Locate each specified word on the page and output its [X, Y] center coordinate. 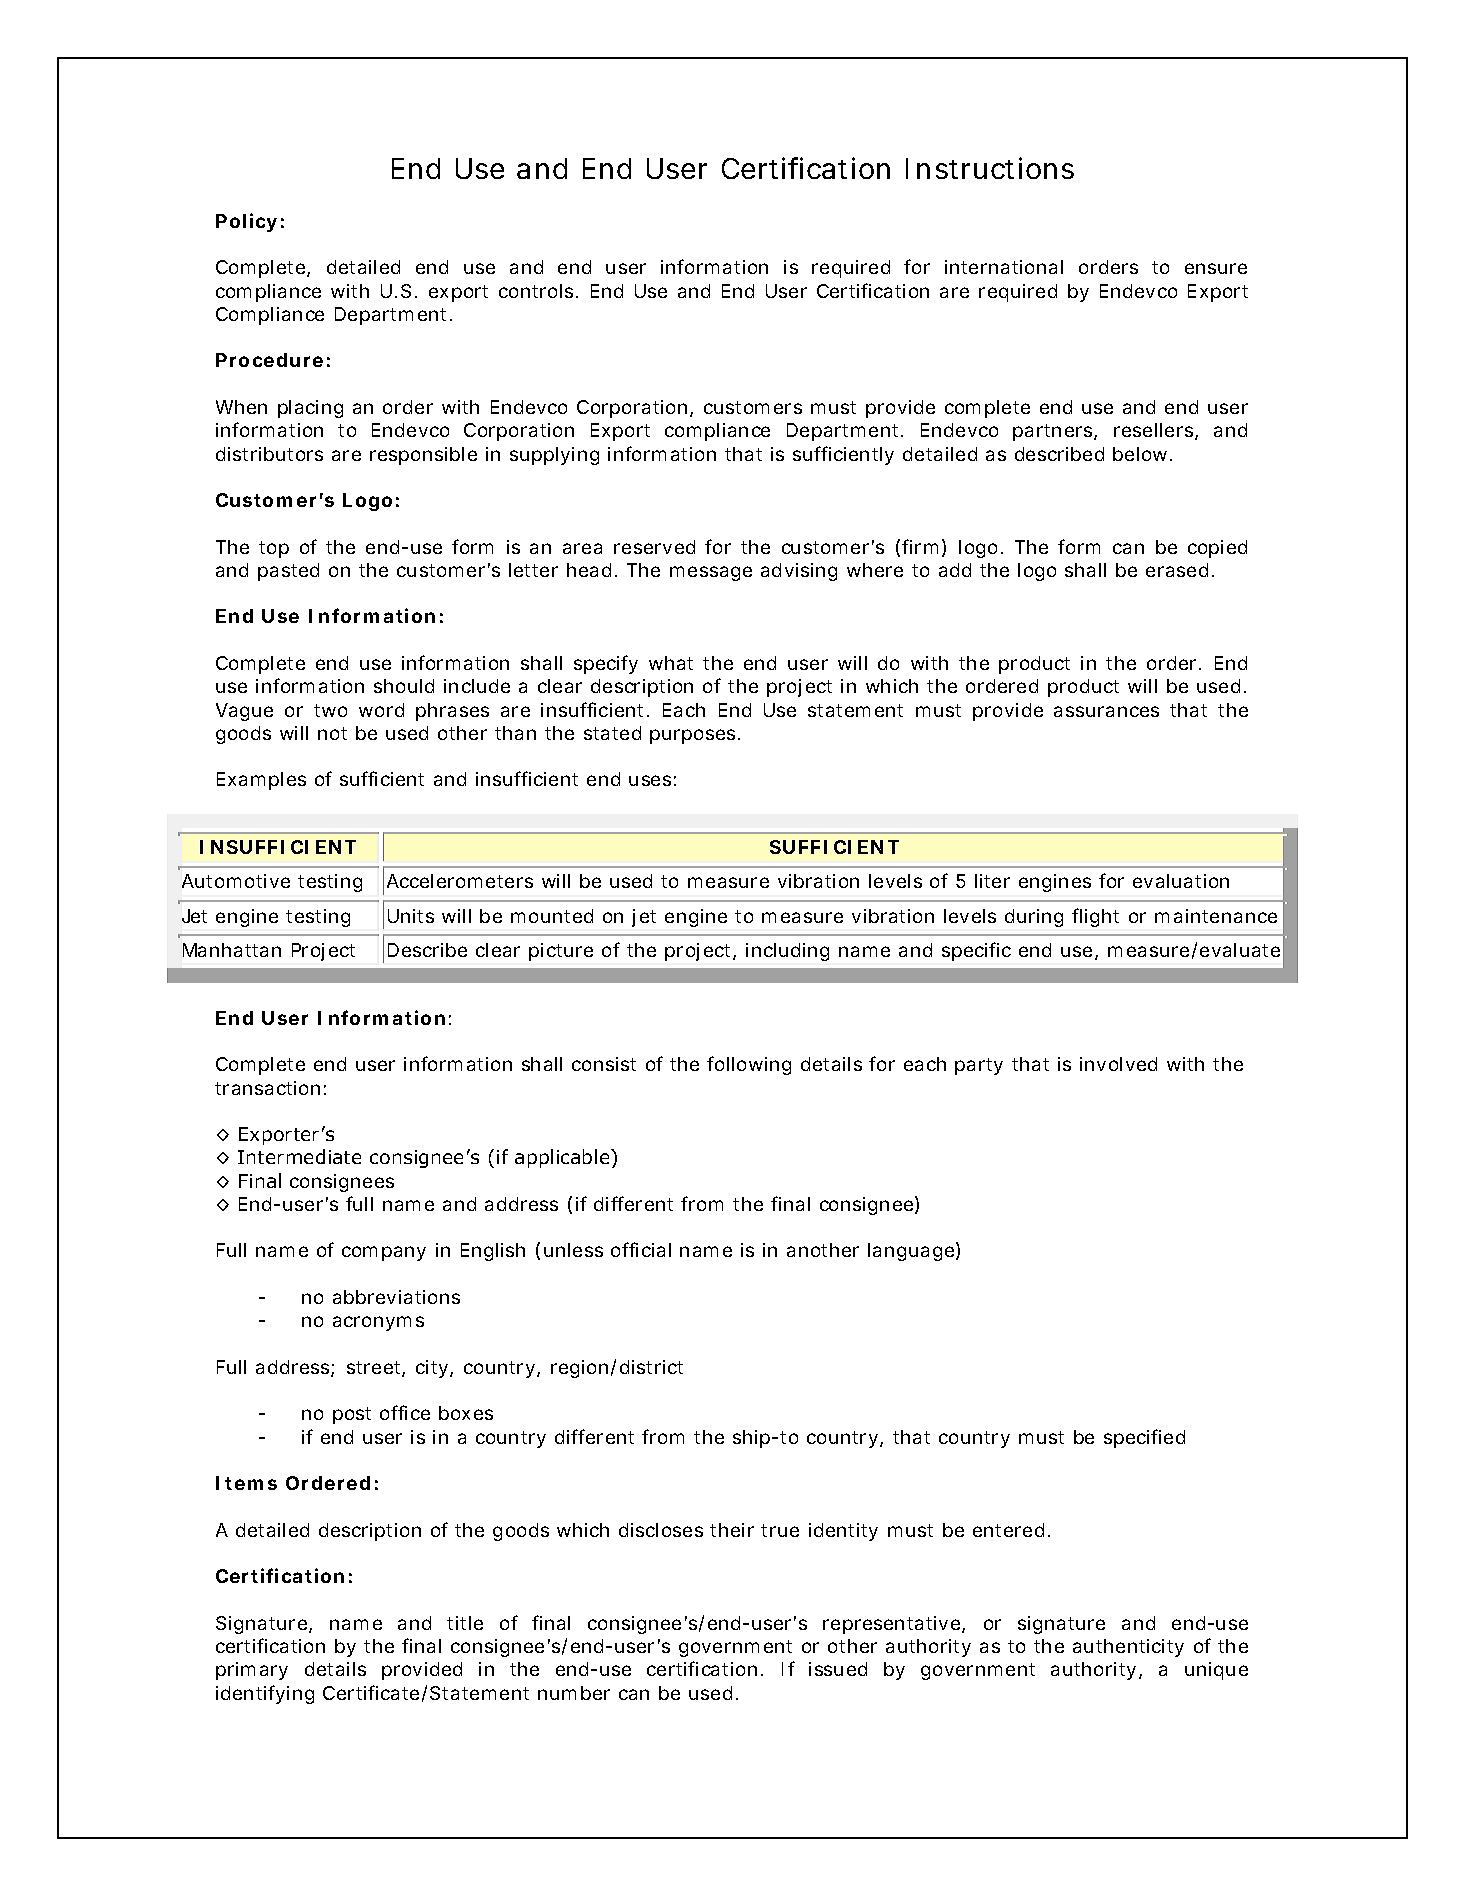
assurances [1106, 711]
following [749, 1065]
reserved [654, 547]
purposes [695, 736]
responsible [423, 456]
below [1142, 454]
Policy [246, 222]
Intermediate [299, 1156]
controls [538, 291]
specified [1144, 1438]
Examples [261, 781]
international [1004, 267]
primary [252, 1671]
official [641, 1249]
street [376, 1369]
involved [1118, 1064]
